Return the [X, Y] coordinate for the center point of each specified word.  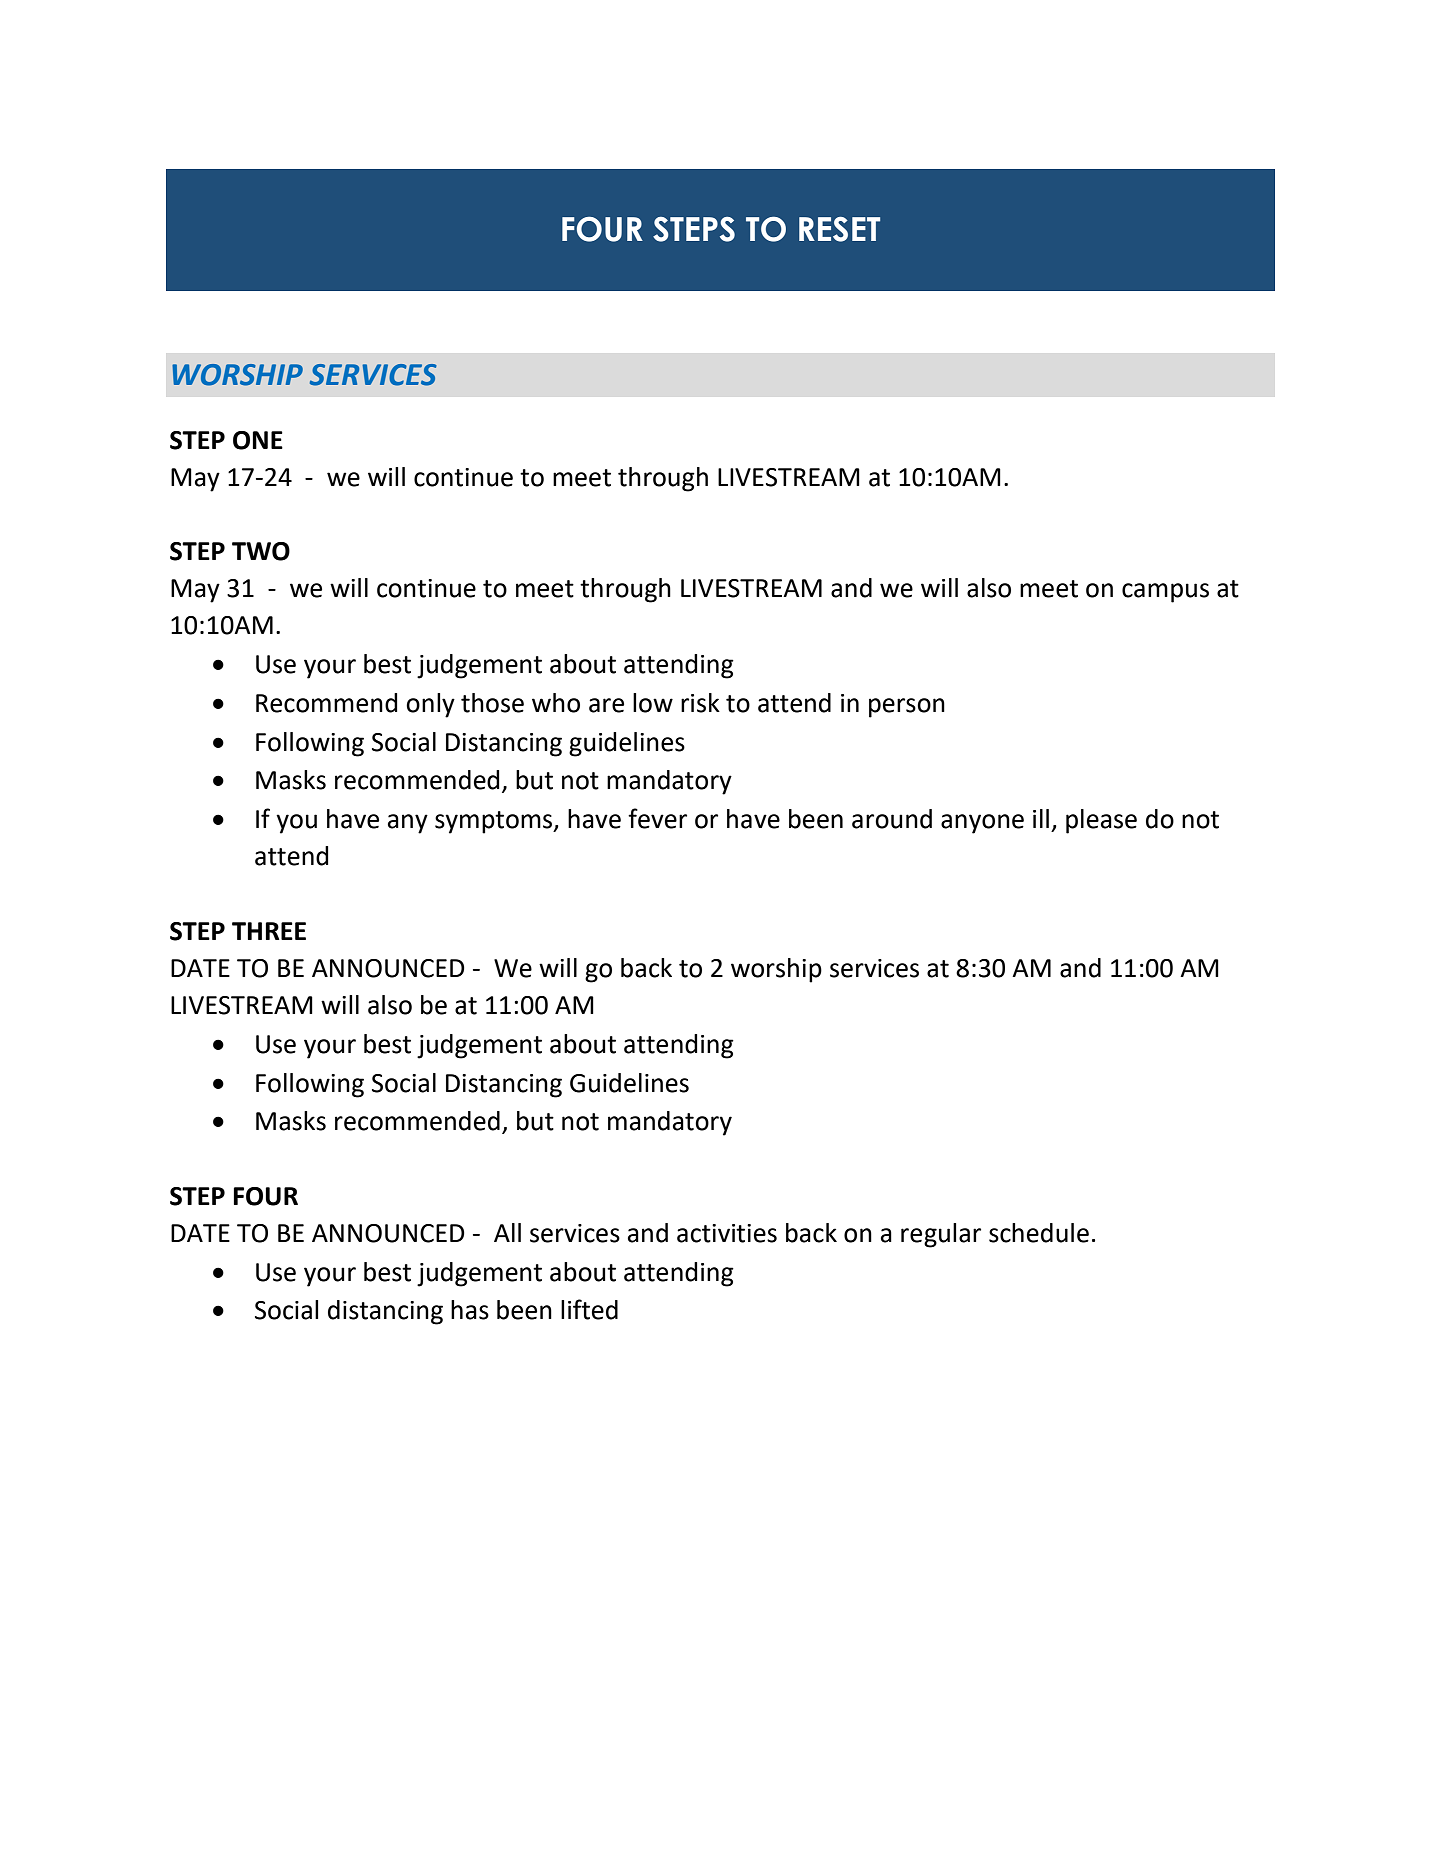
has [470, 1310]
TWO [261, 551]
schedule [1039, 1233]
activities [727, 1233]
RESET [839, 229]
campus [1165, 593]
